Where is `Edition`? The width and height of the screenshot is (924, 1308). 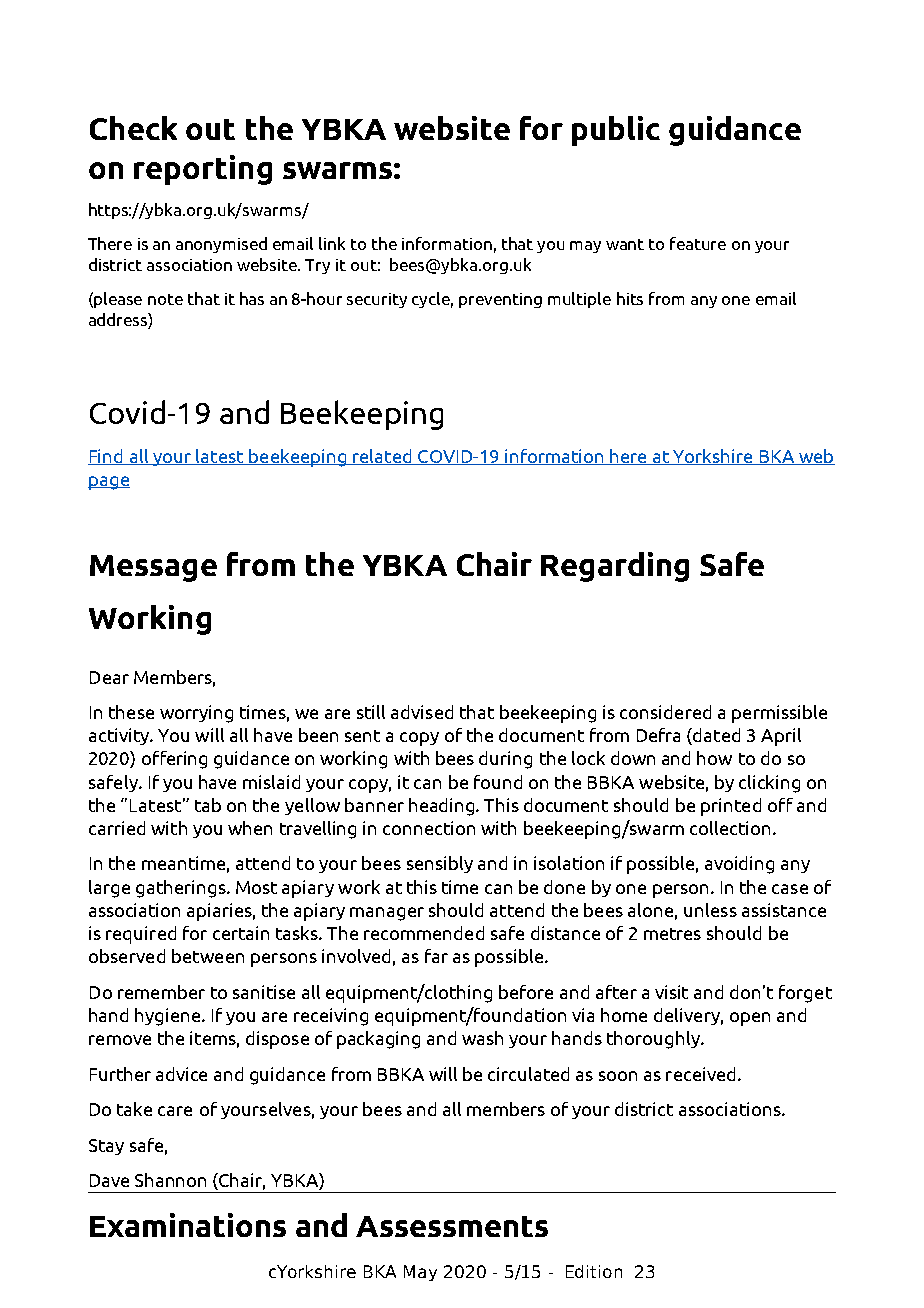
Edition is located at coordinates (594, 1271).
